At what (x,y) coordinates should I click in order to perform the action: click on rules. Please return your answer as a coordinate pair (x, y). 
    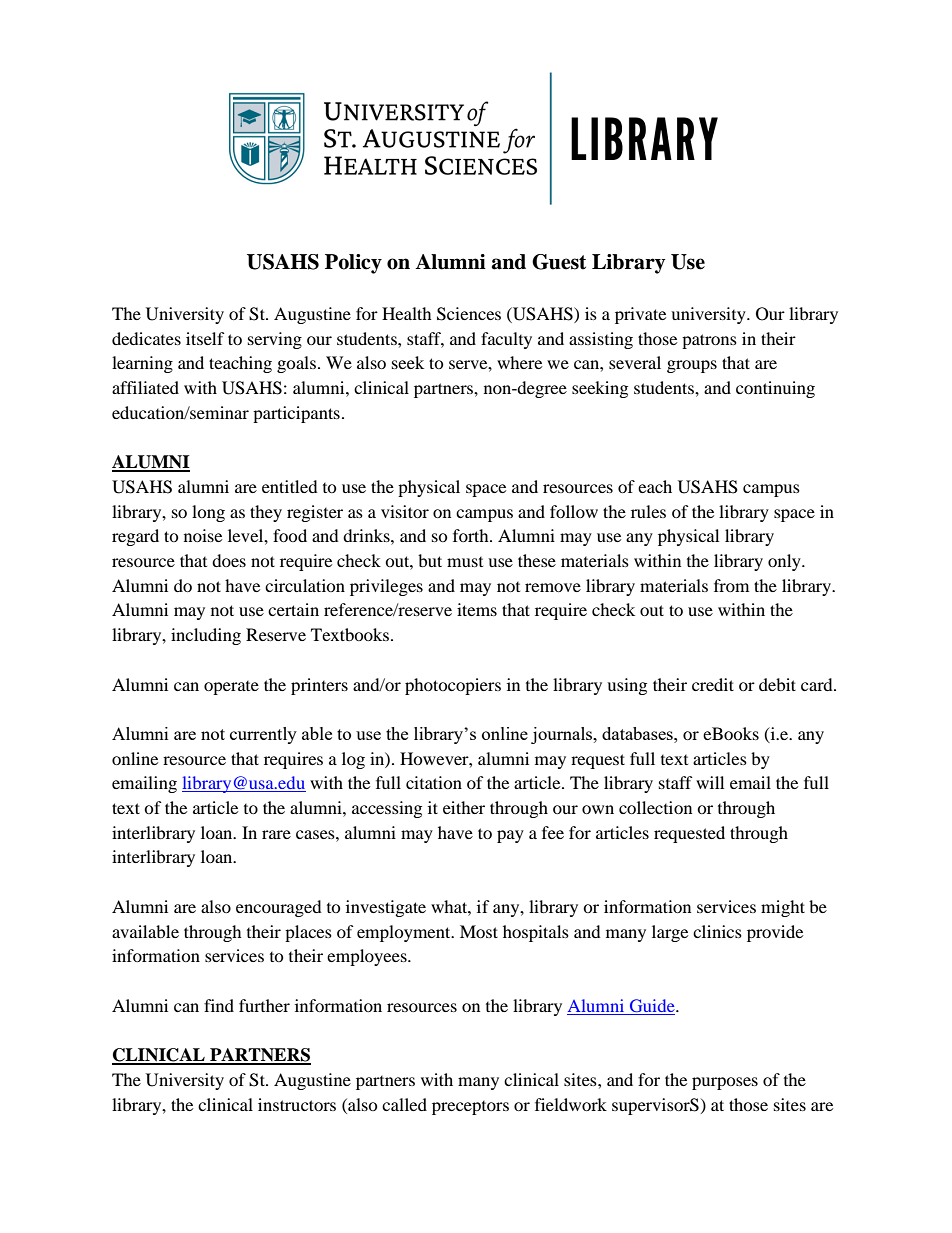
    Looking at the image, I should click on (648, 511).
